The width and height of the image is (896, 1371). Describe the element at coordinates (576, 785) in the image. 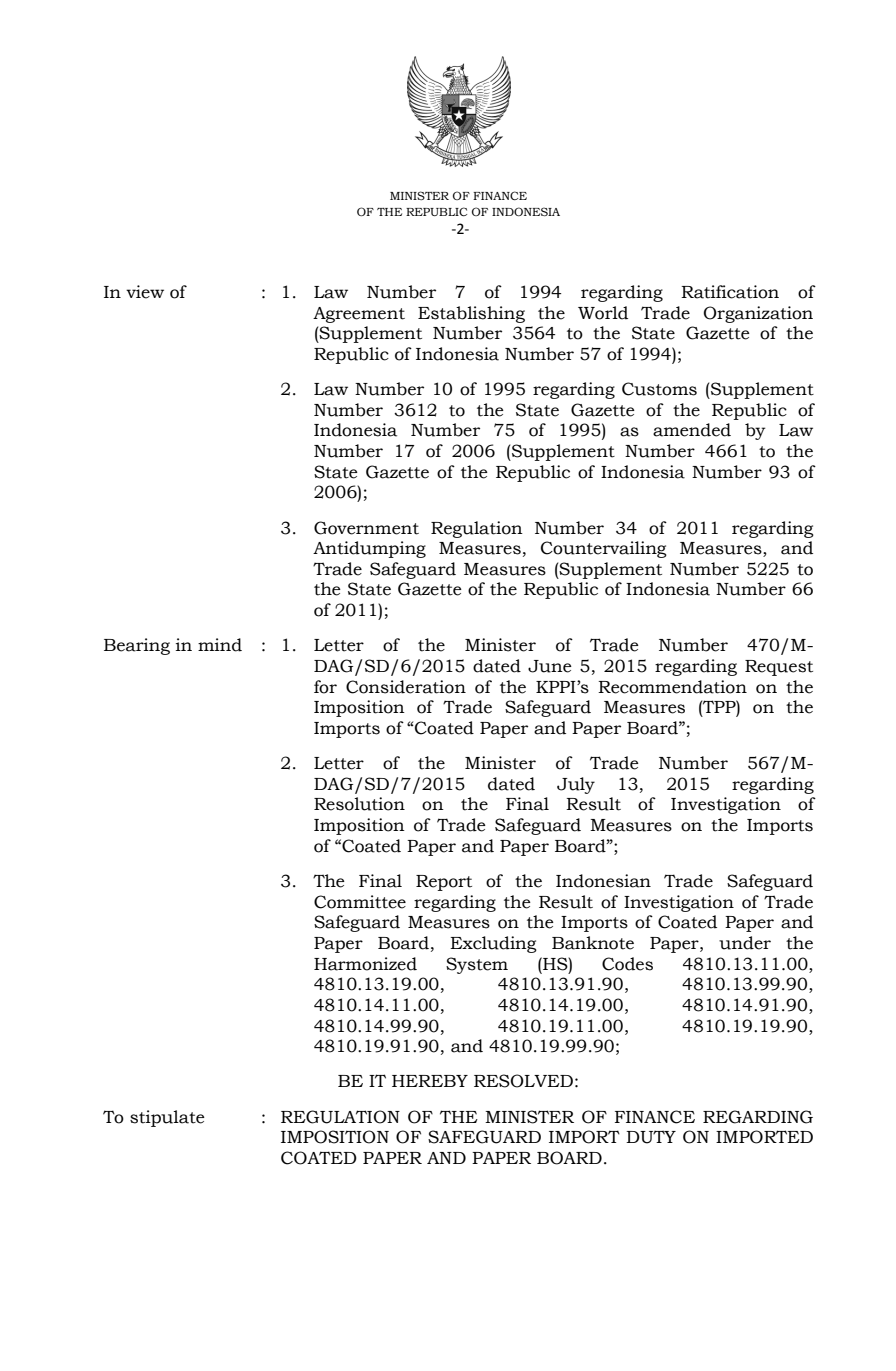

I see `July` at that location.
